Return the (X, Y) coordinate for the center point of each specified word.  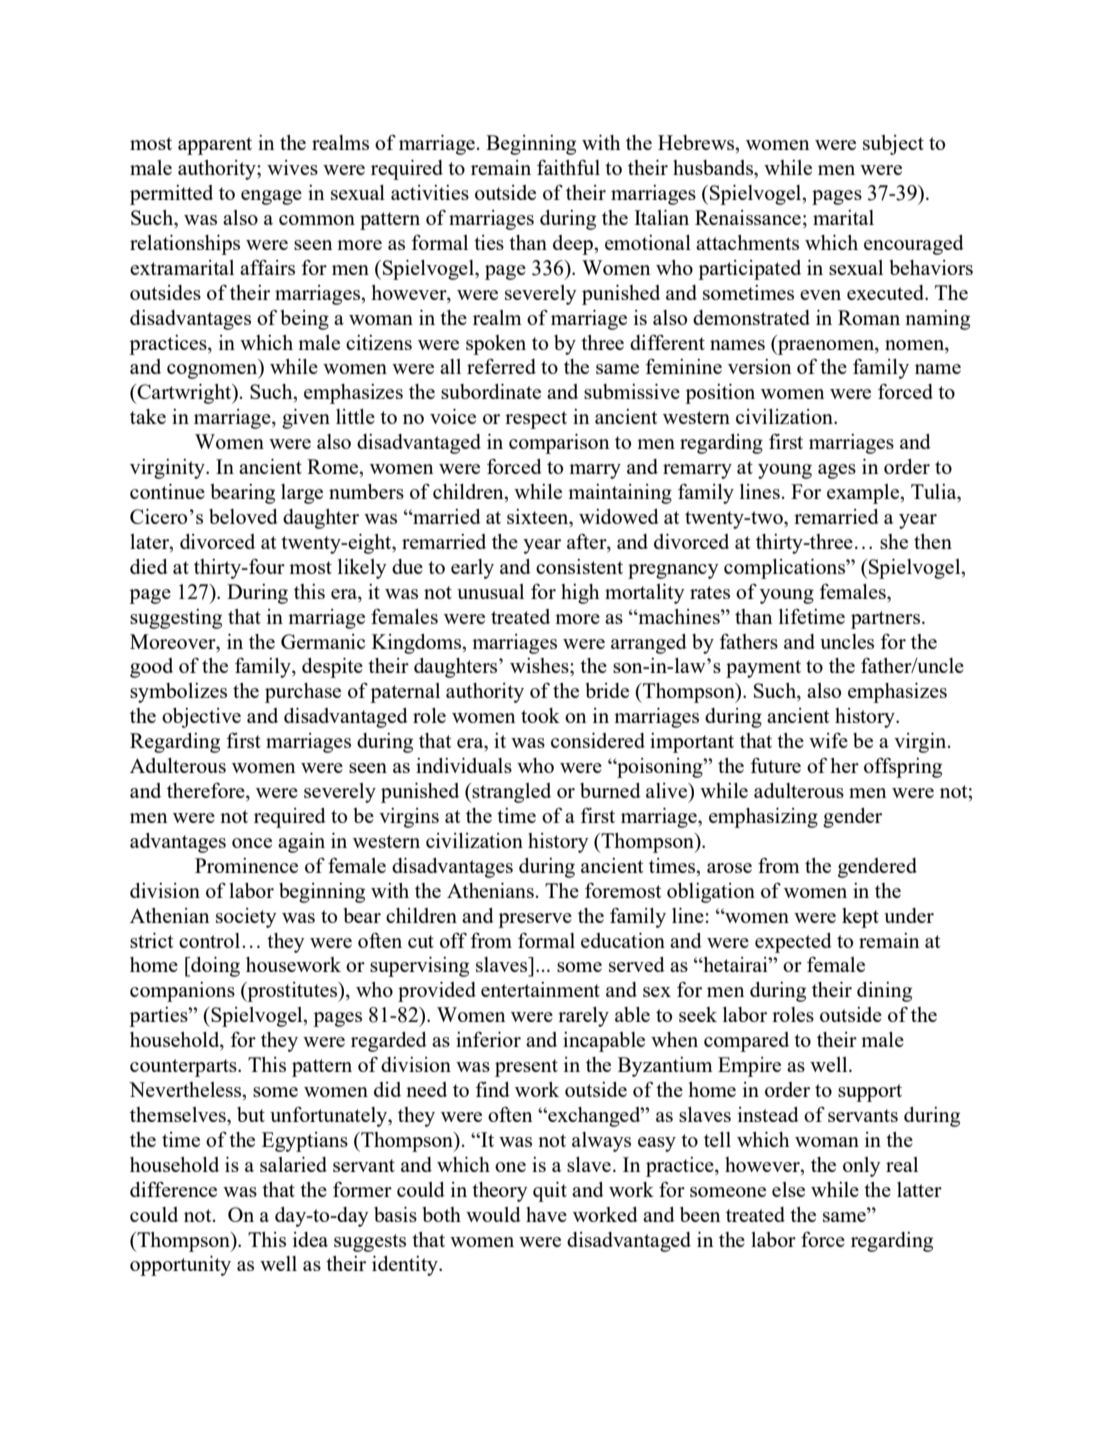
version (760, 366)
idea (310, 1239)
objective (201, 718)
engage (271, 197)
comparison (559, 444)
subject (893, 145)
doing (214, 967)
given (306, 419)
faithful (568, 167)
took (540, 715)
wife (828, 740)
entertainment (540, 989)
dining (884, 992)
